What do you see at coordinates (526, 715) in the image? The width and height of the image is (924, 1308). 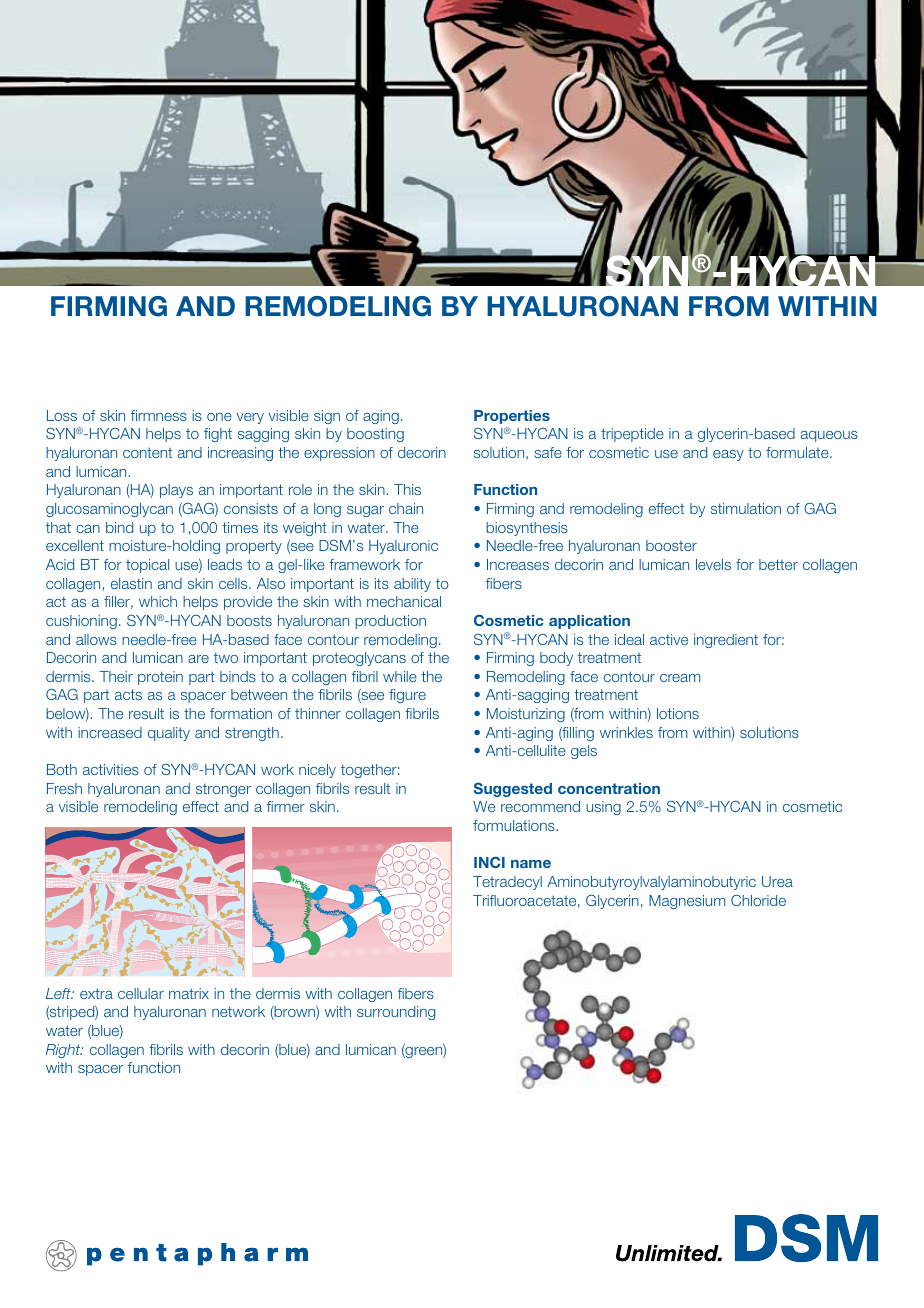 I see `Moisturizing` at bounding box center [526, 715].
